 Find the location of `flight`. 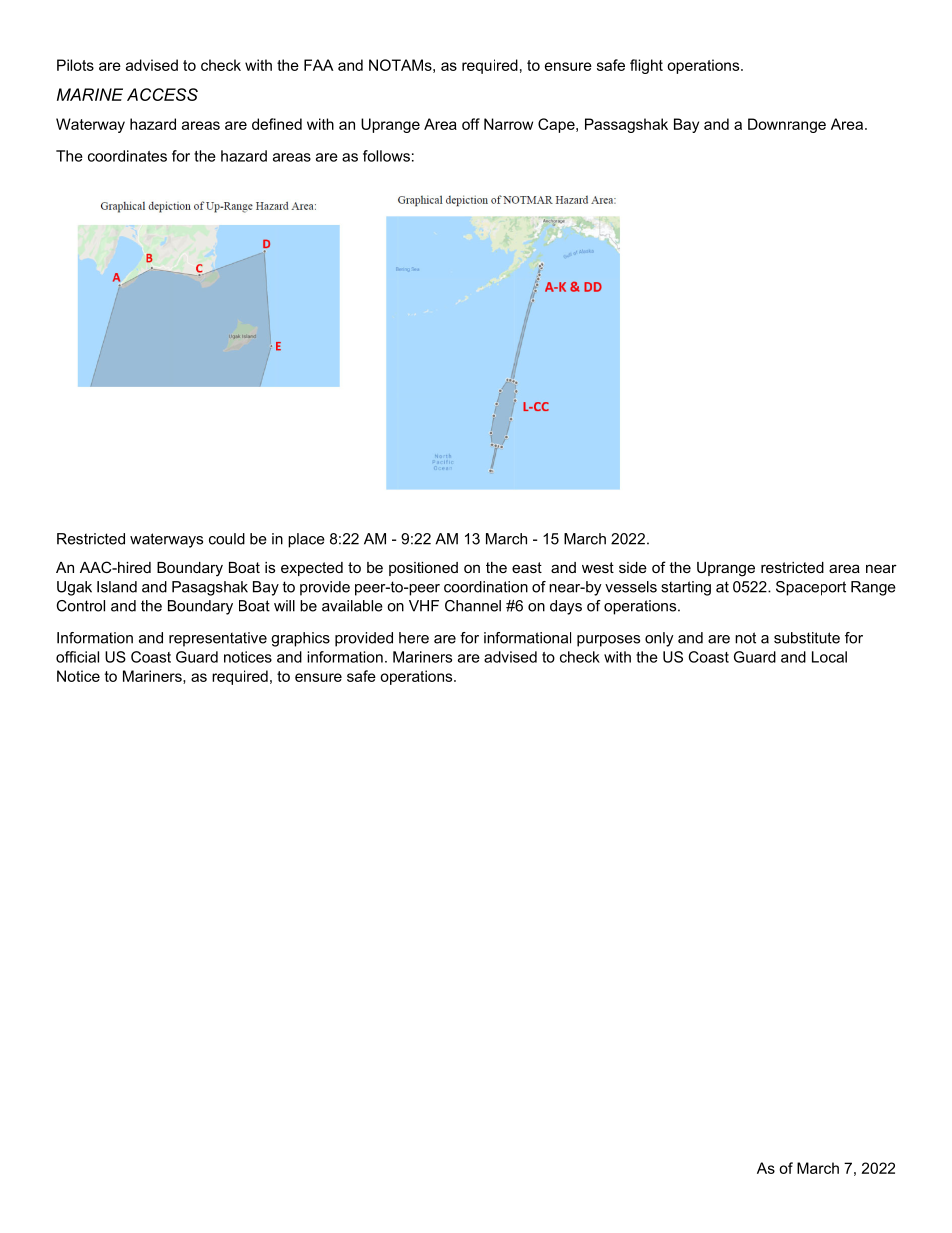

flight is located at coordinates (646, 66).
